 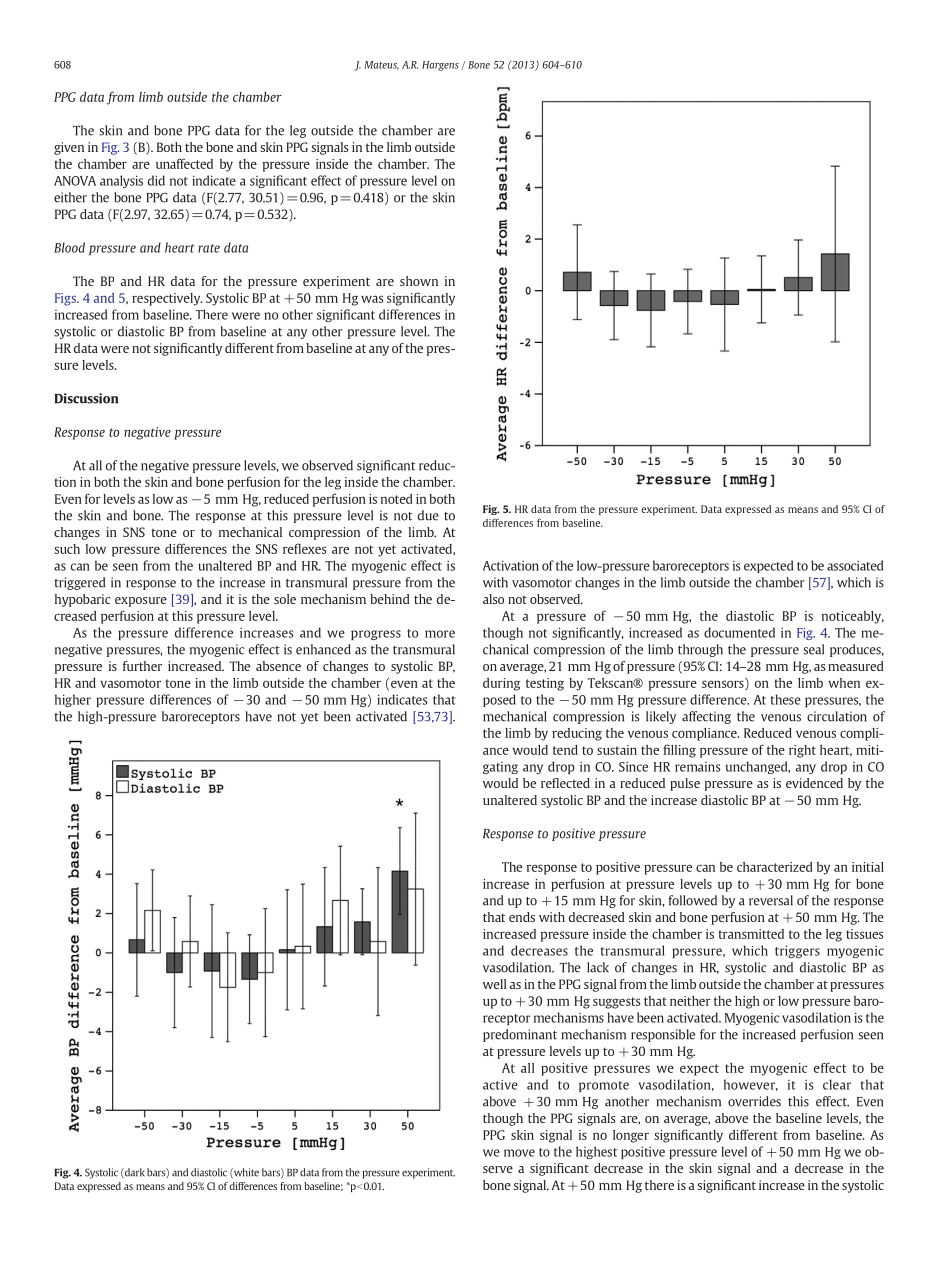 What do you see at coordinates (754, 1101) in the page?
I see `overrides` at bounding box center [754, 1101].
